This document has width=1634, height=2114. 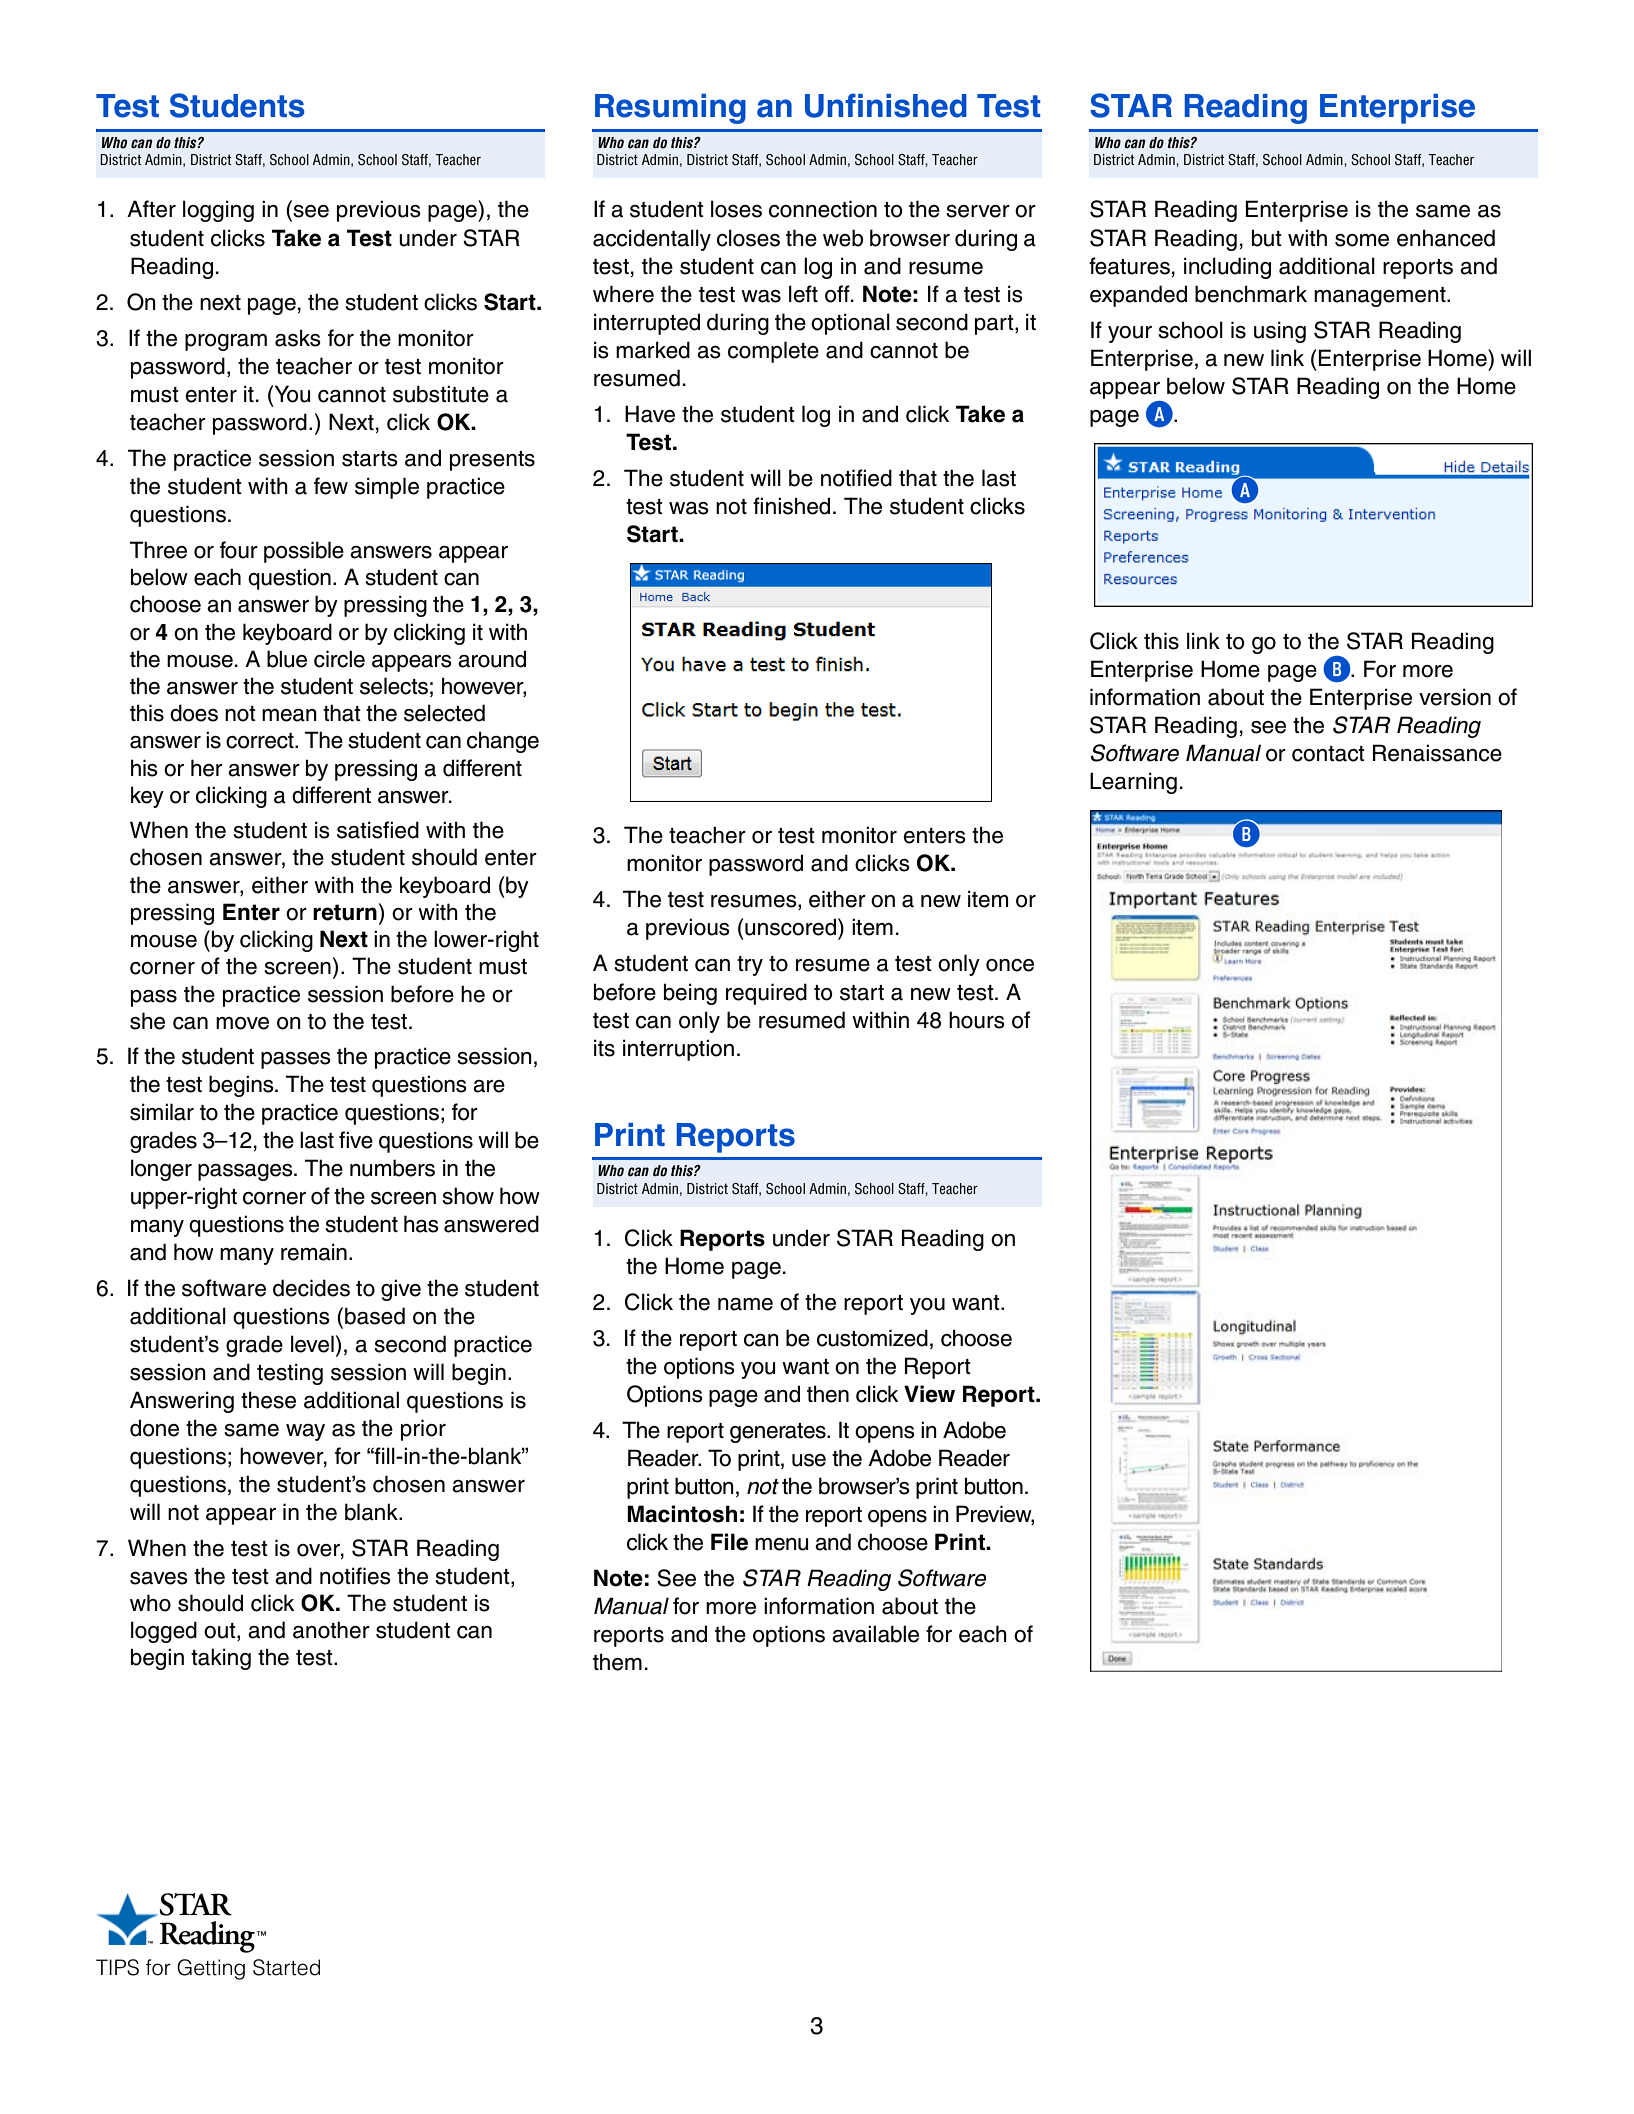 What do you see at coordinates (305, 1432) in the document?
I see `way` at bounding box center [305, 1432].
